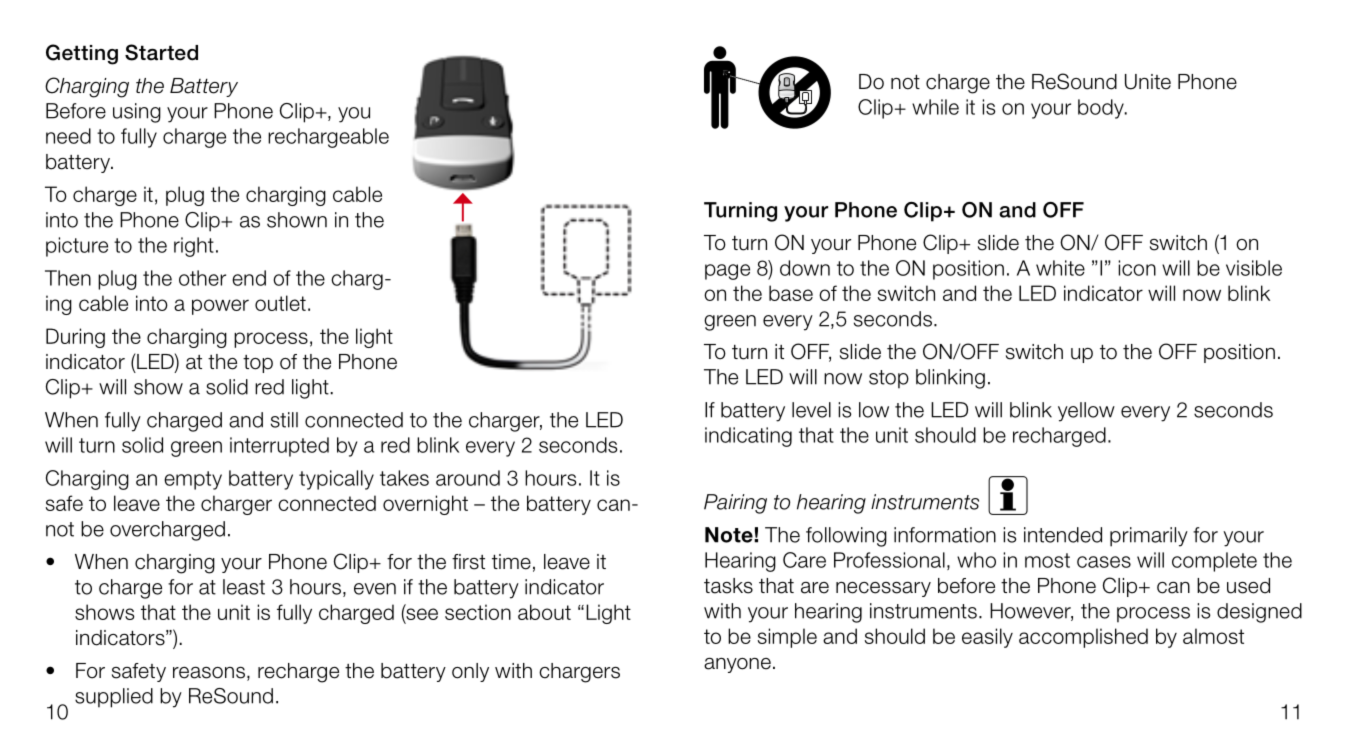  What do you see at coordinates (1149, 537) in the screenshot?
I see `primarily` at bounding box center [1149, 537].
